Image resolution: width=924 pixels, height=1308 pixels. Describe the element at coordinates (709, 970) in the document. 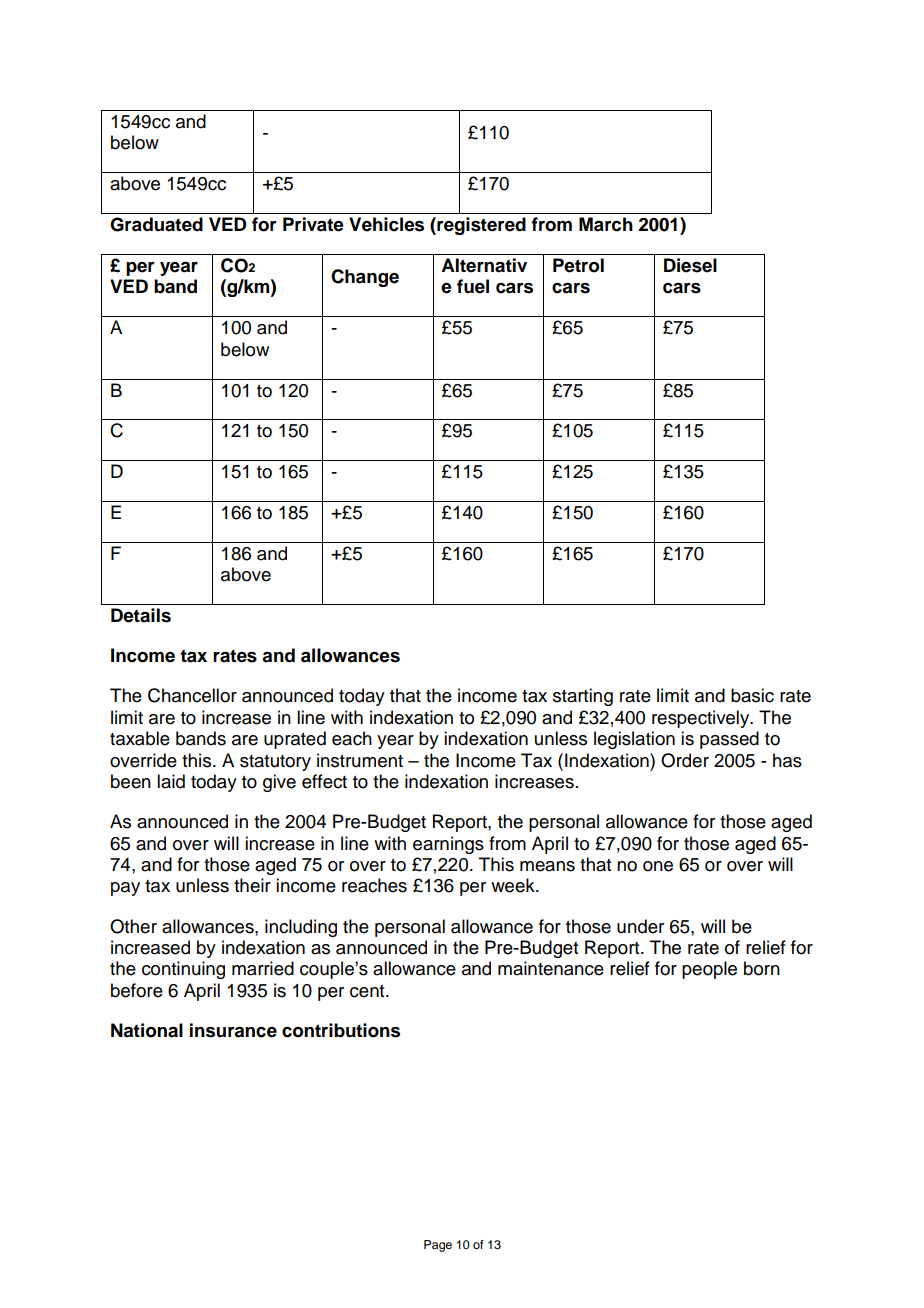

I see `people` at that location.
